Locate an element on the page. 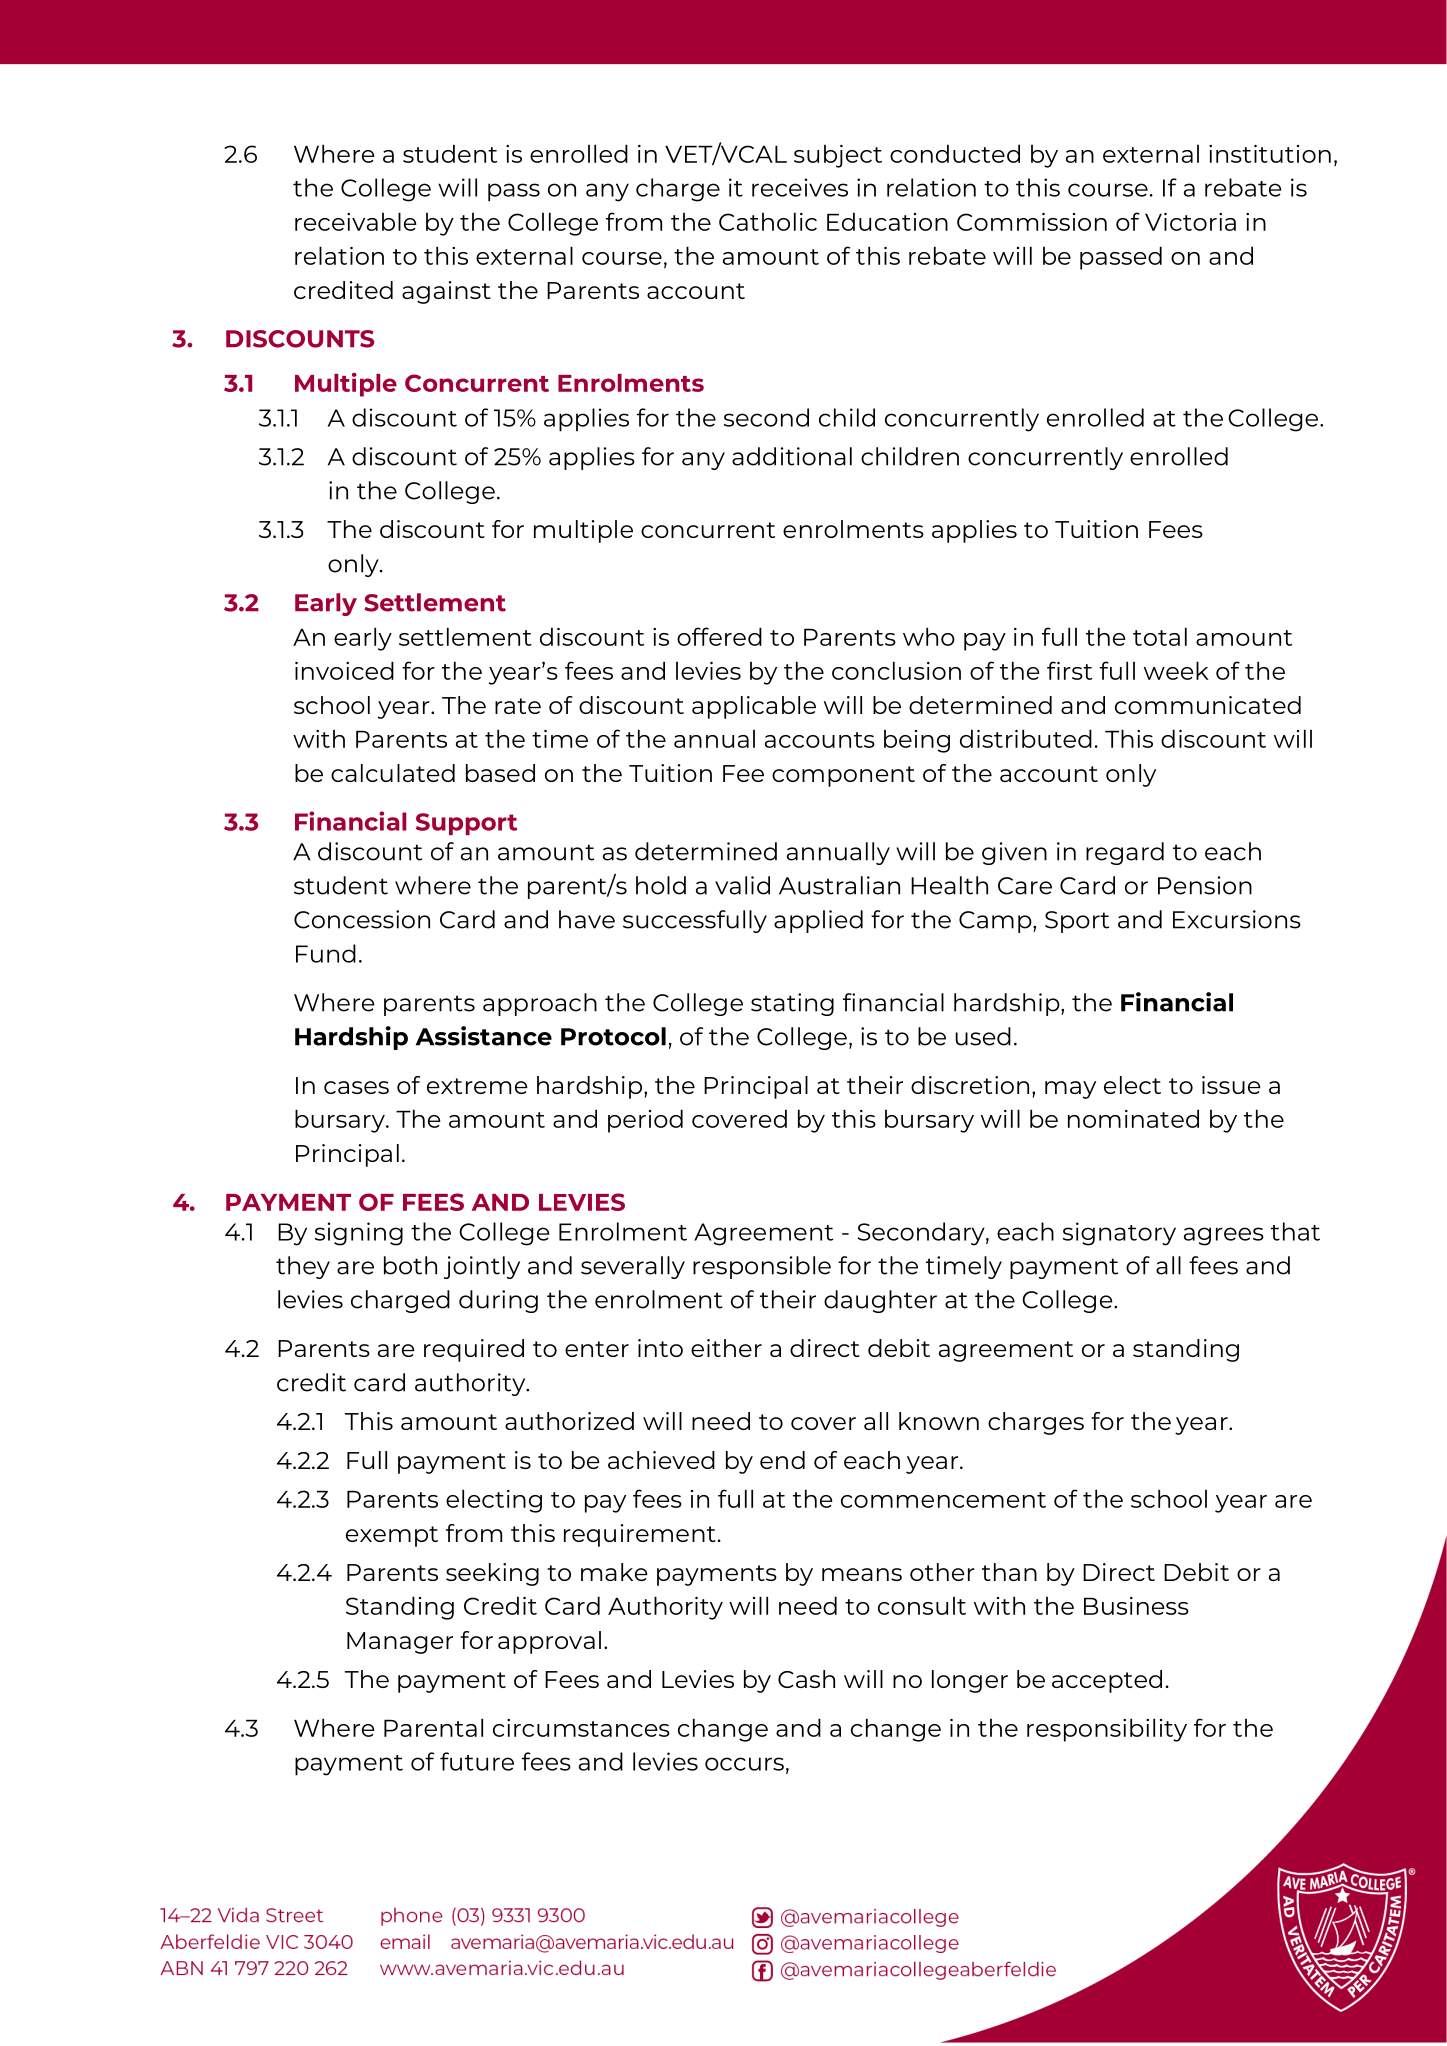 The height and width of the page is (2046, 1447). receivable is located at coordinates (356, 221).
